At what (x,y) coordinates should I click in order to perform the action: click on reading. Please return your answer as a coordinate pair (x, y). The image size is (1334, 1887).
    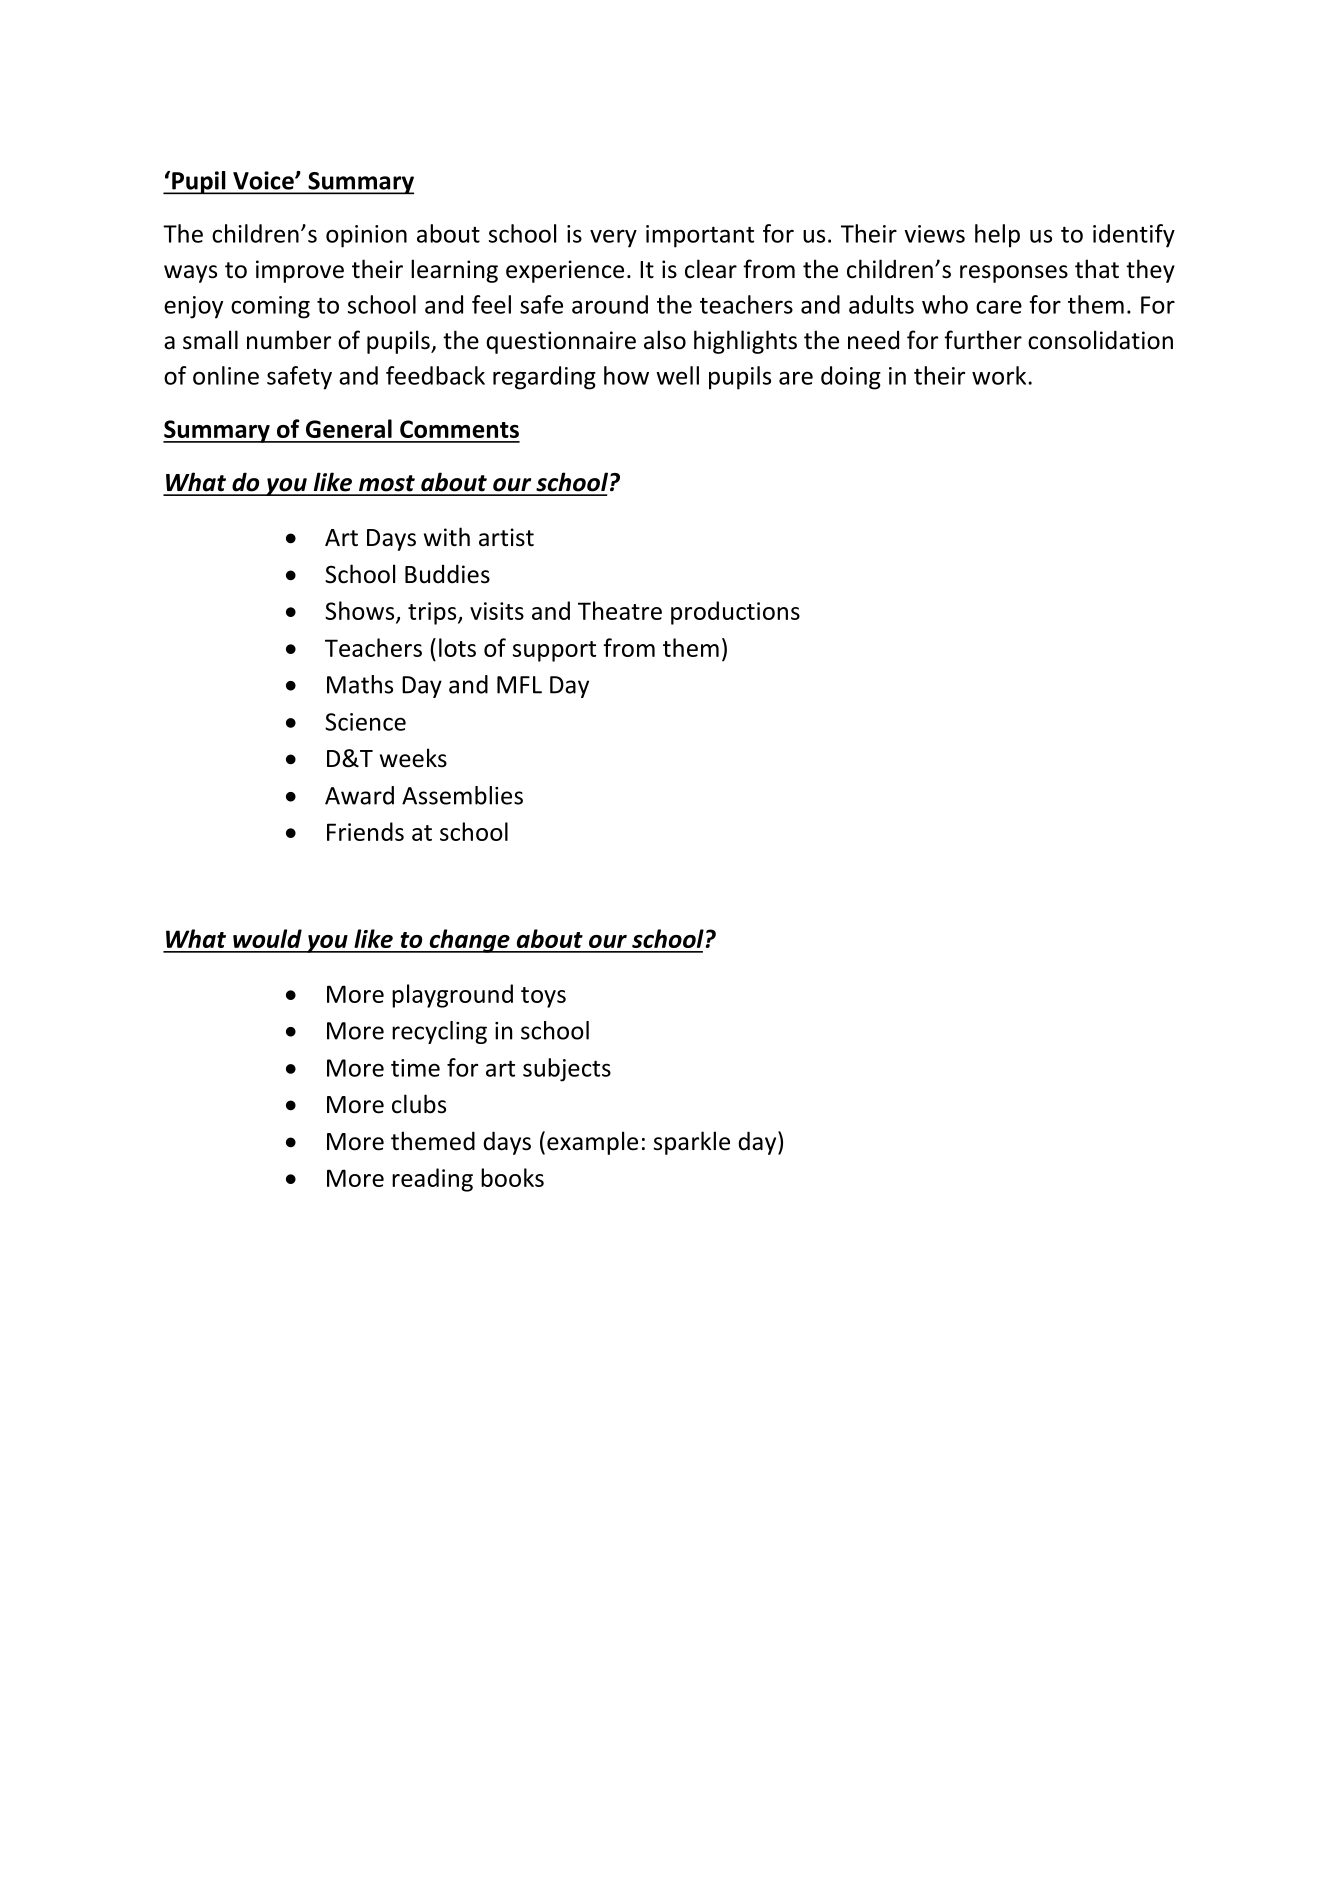
    Looking at the image, I should click on (432, 1180).
